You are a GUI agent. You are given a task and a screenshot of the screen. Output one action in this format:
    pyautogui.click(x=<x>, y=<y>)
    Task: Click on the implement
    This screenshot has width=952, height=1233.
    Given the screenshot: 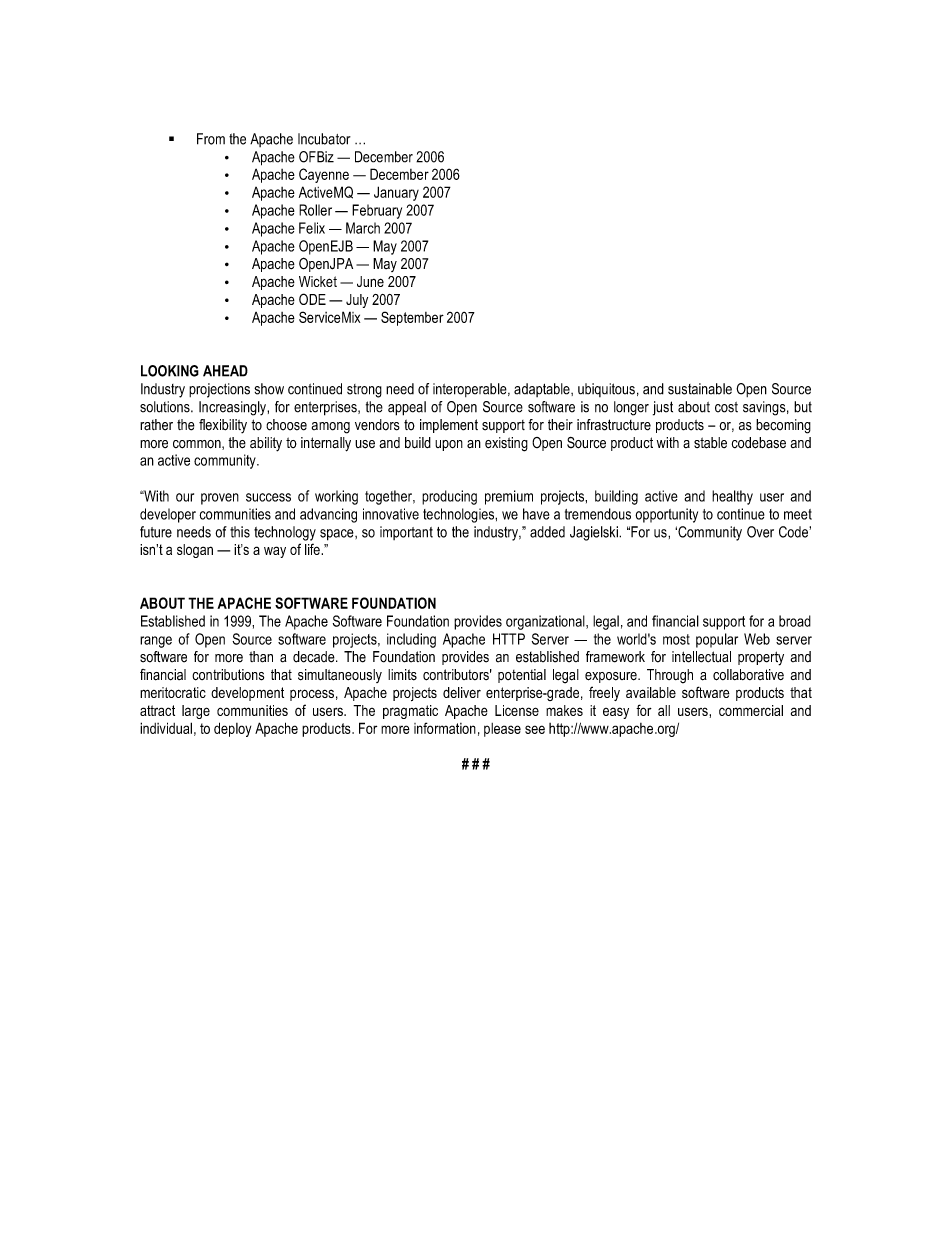 What is the action you would take?
    pyautogui.click(x=449, y=426)
